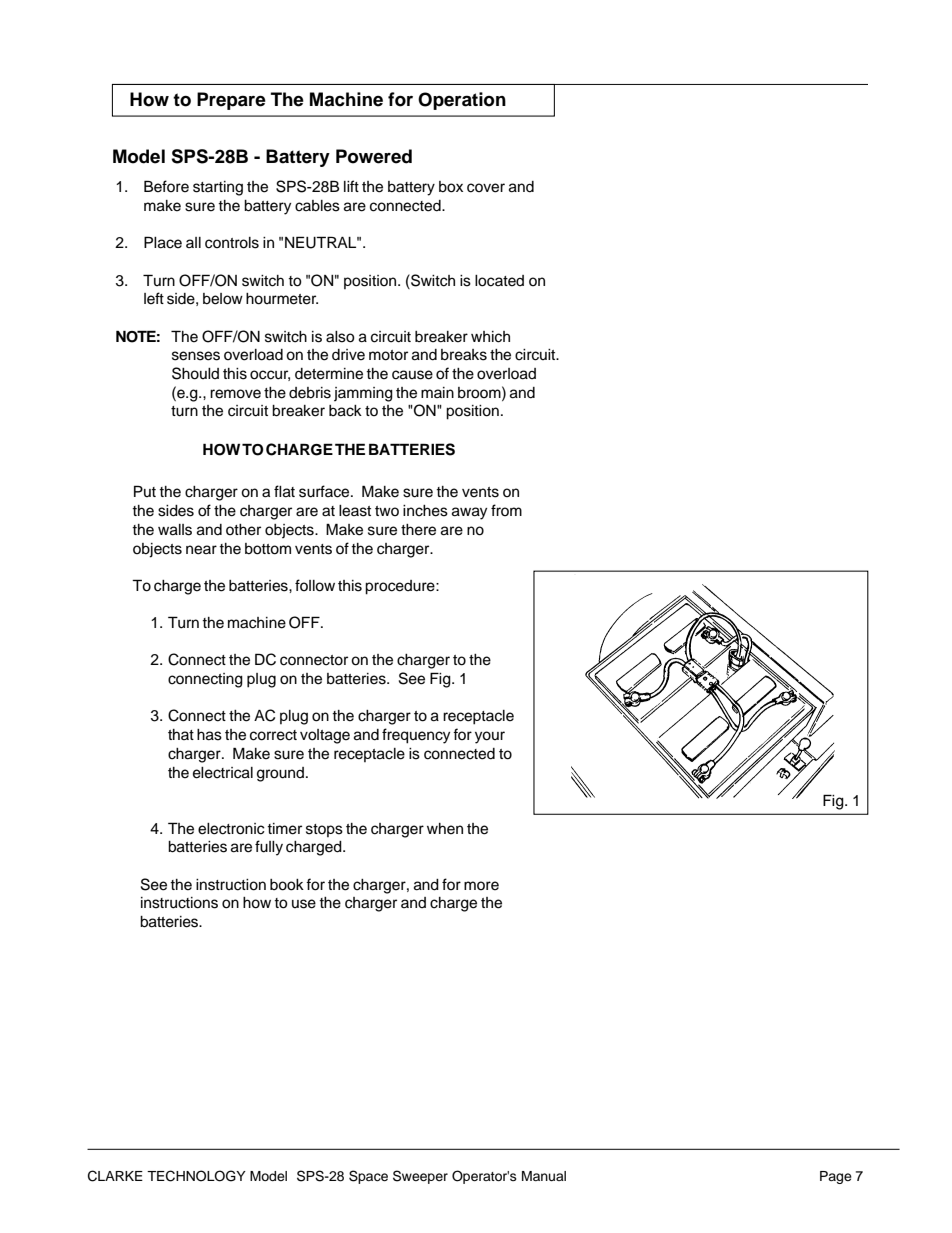  I want to click on away, so click(469, 513).
